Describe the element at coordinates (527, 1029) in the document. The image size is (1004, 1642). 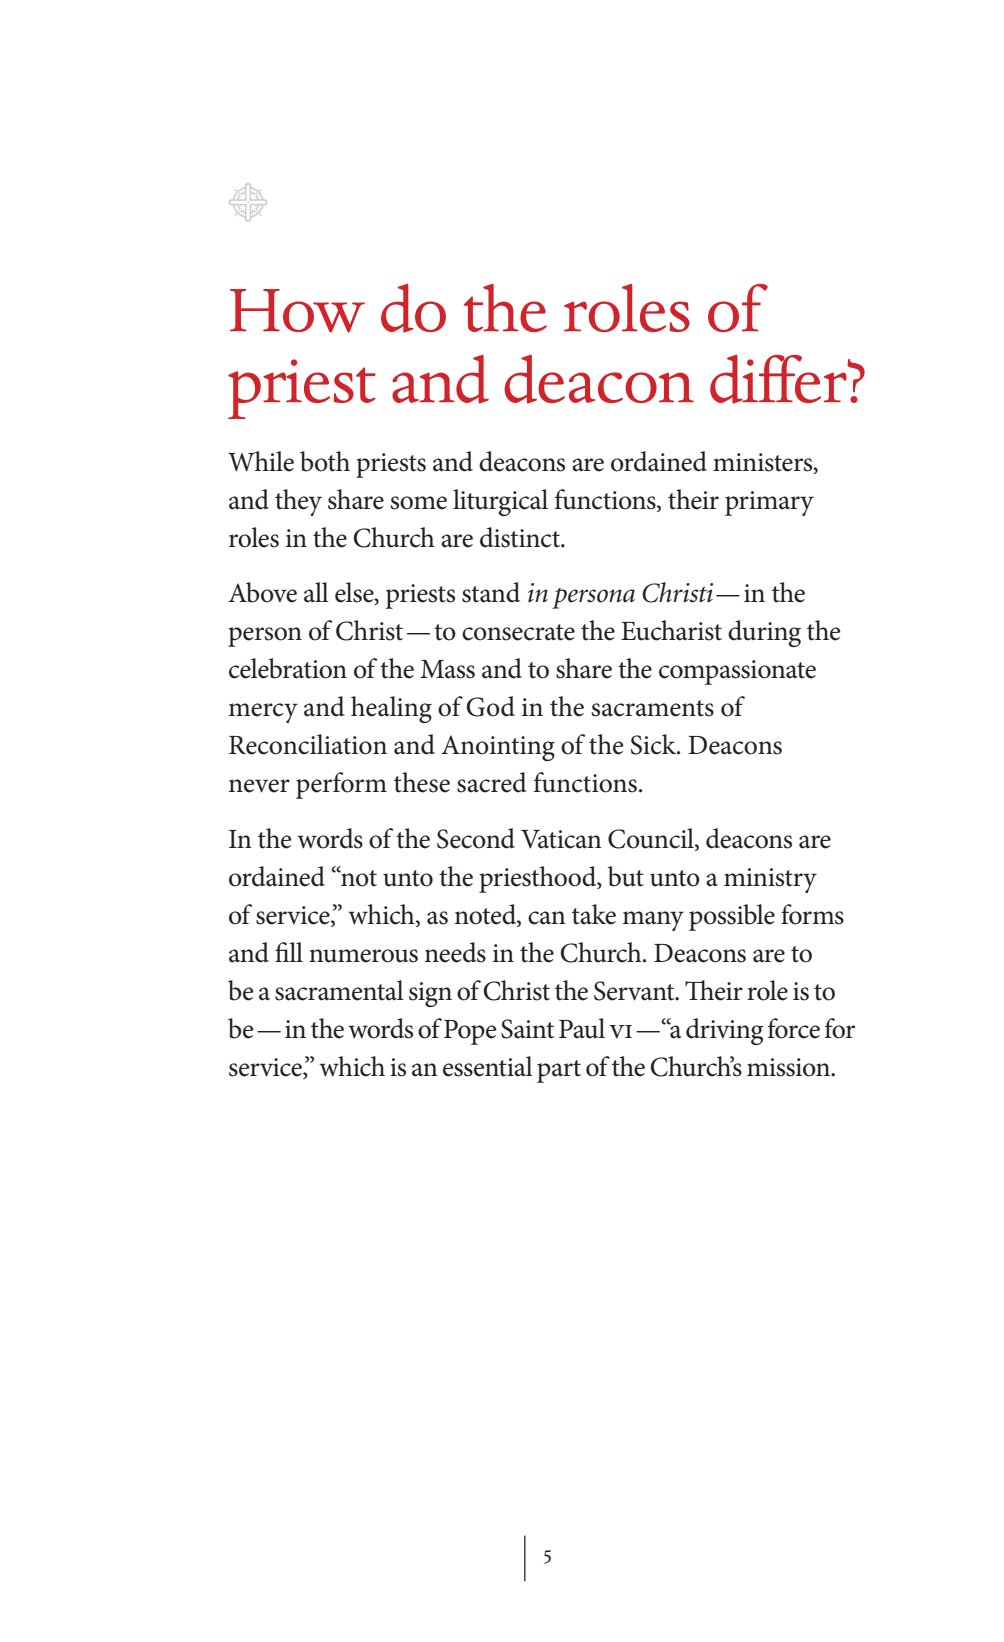
I see `Saint` at that location.
